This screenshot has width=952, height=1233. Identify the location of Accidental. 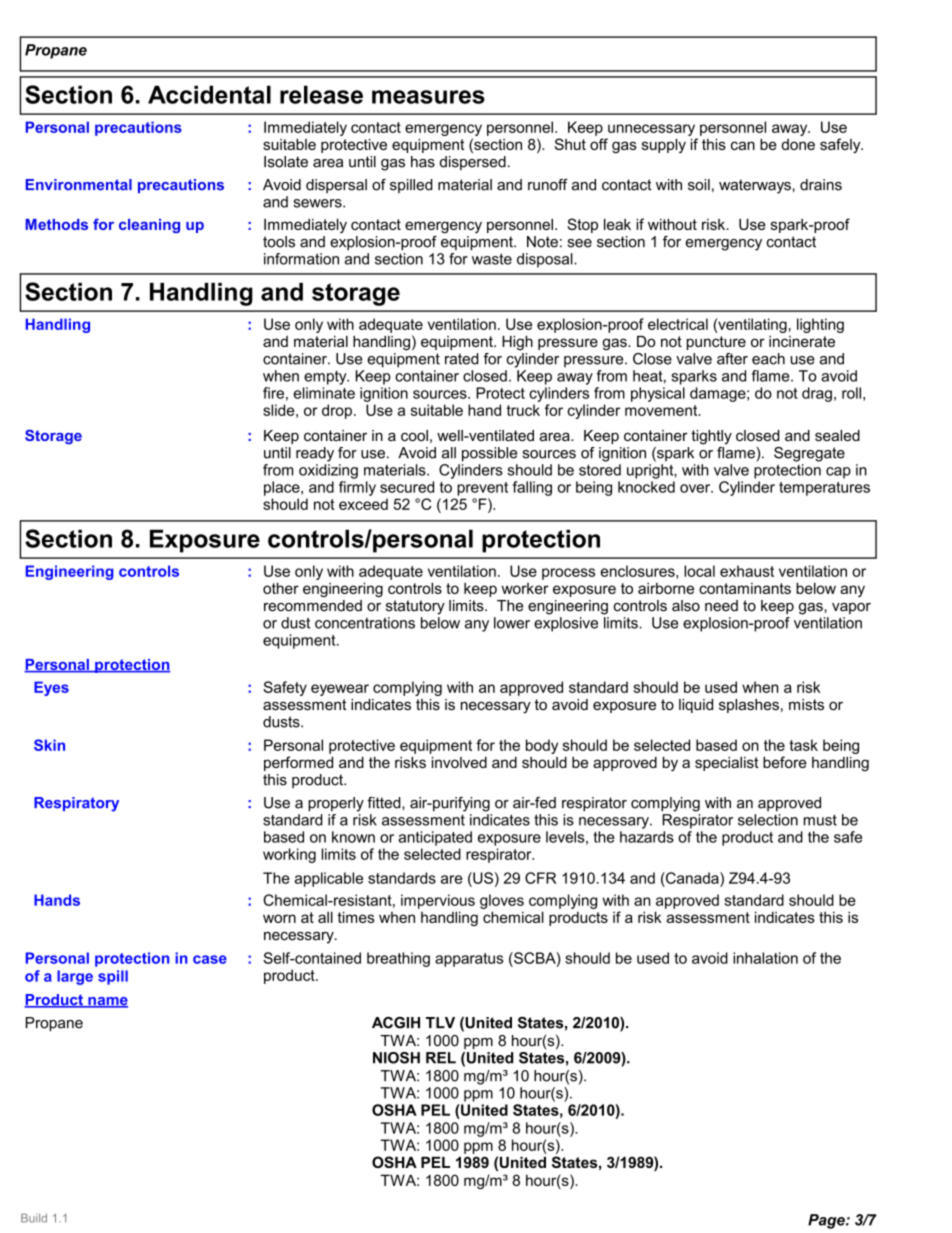
(209, 94).
